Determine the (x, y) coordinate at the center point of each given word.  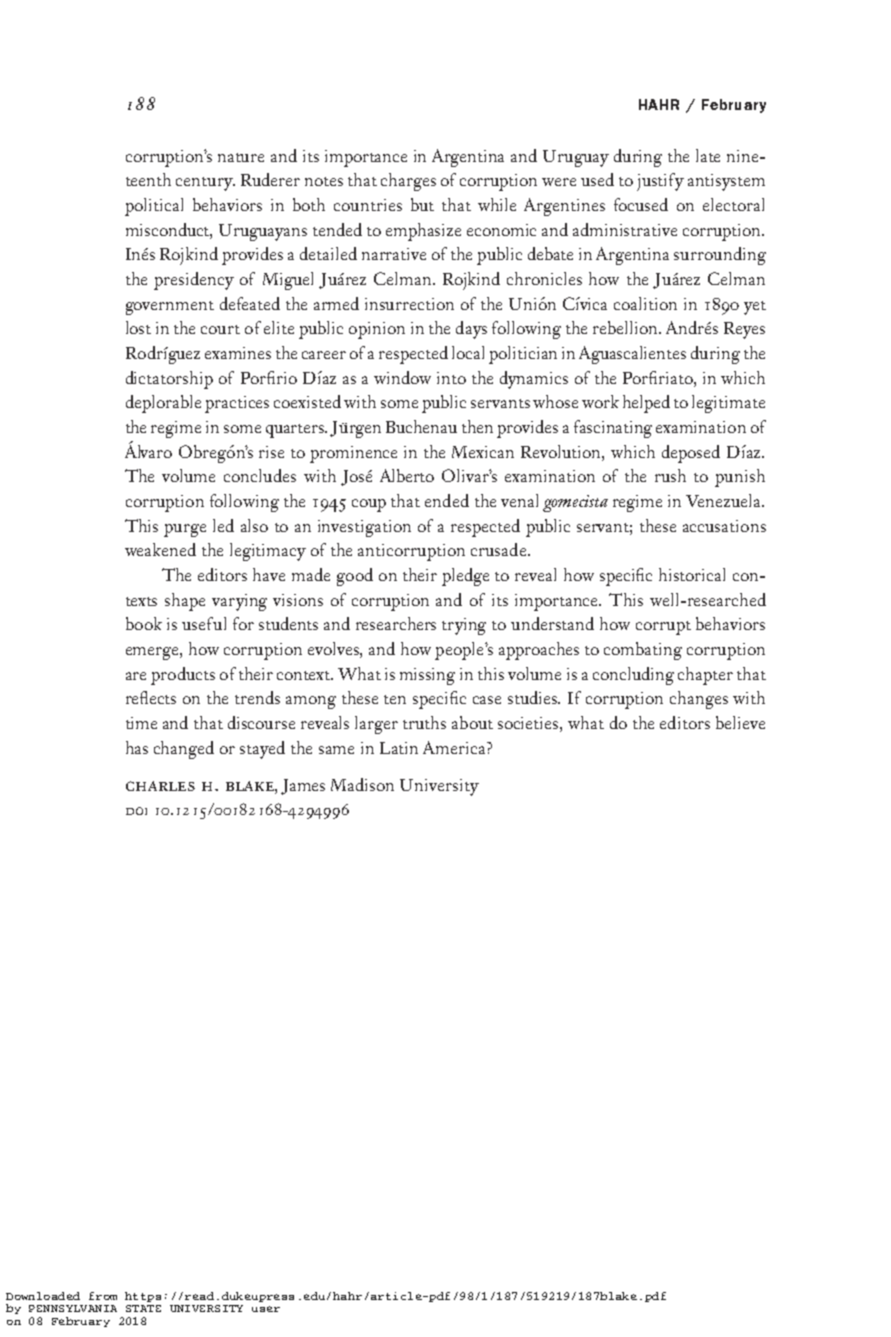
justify (660, 182)
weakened (160, 549)
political (154, 207)
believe (740, 722)
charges (408, 182)
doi (136, 811)
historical (692, 574)
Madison (362, 784)
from (103, 1296)
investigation (364, 528)
